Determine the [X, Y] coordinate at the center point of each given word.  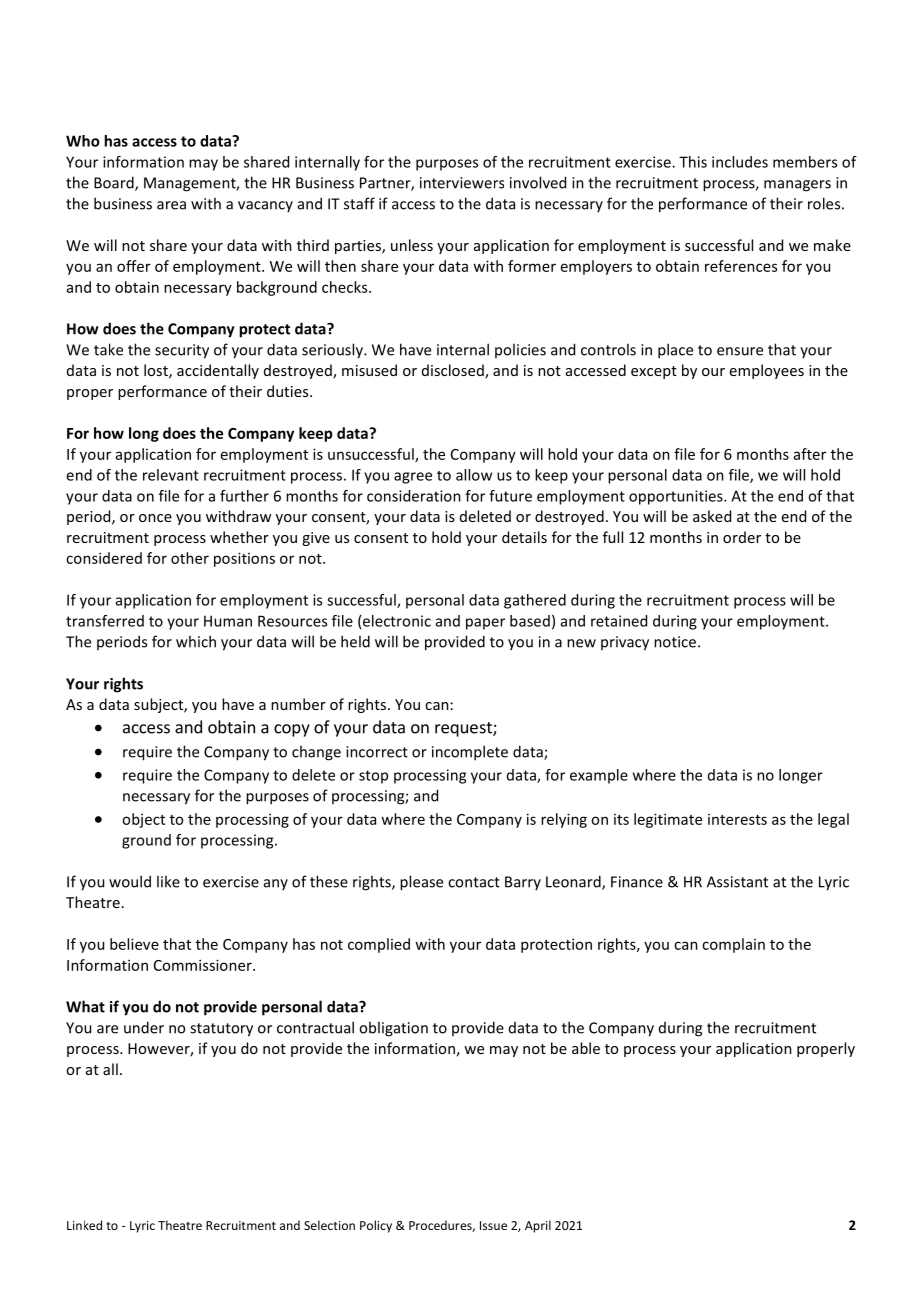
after [810, 454]
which [196, 641]
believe [134, 944]
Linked [84, 1225]
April [538, 1226]
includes [740, 162]
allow [474, 475]
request [464, 729]
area [171, 205]
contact [474, 882]
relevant [171, 475]
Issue [493, 1225]
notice [676, 642]
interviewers [462, 183]
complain [733, 945]
